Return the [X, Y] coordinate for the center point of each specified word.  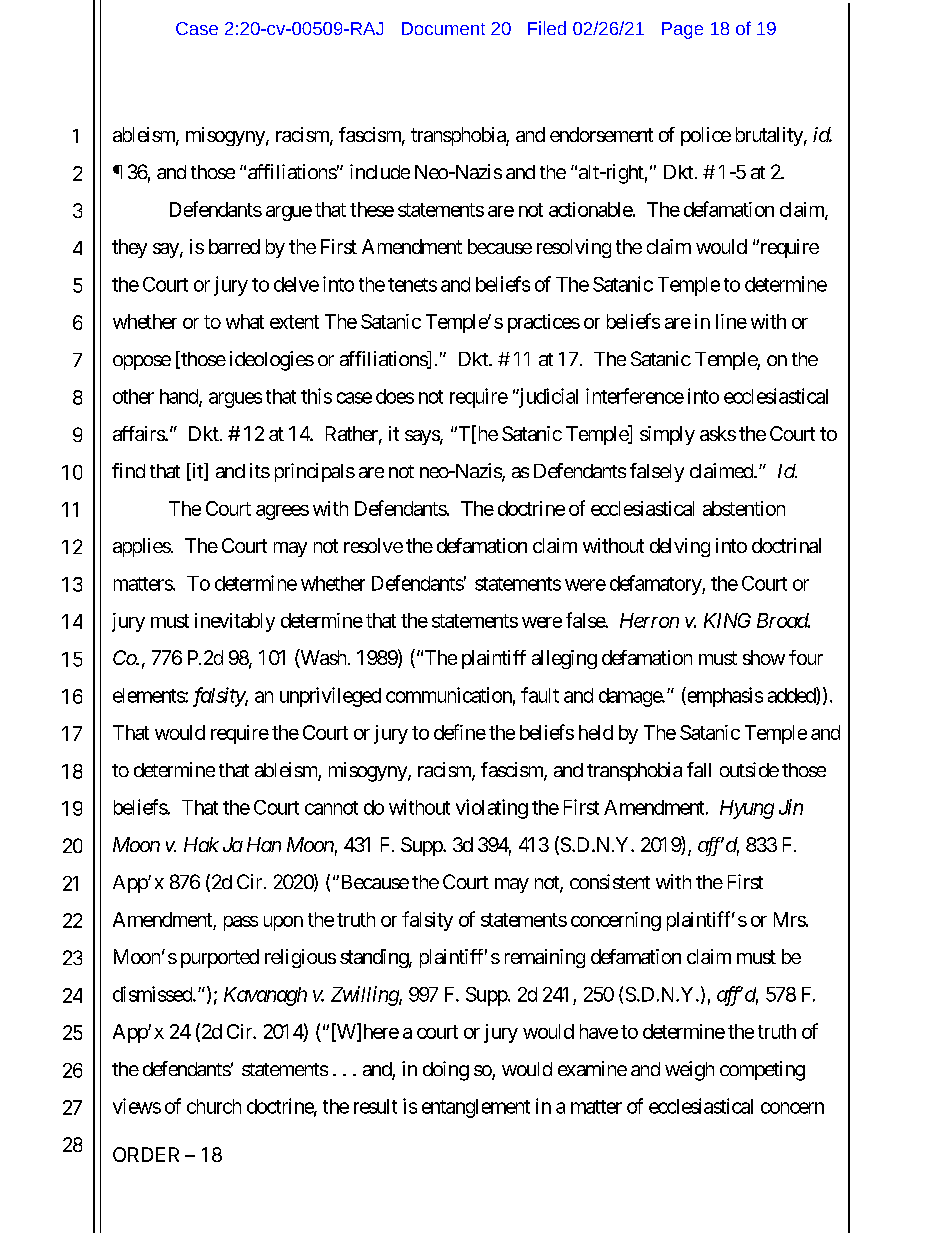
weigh [689, 1071]
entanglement [476, 1108]
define [460, 732]
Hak [201, 844]
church [214, 1106]
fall [699, 769]
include [380, 171]
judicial [547, 398]
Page [682, 30]
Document [443, 28]
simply [667, 435]
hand [180, 397]
